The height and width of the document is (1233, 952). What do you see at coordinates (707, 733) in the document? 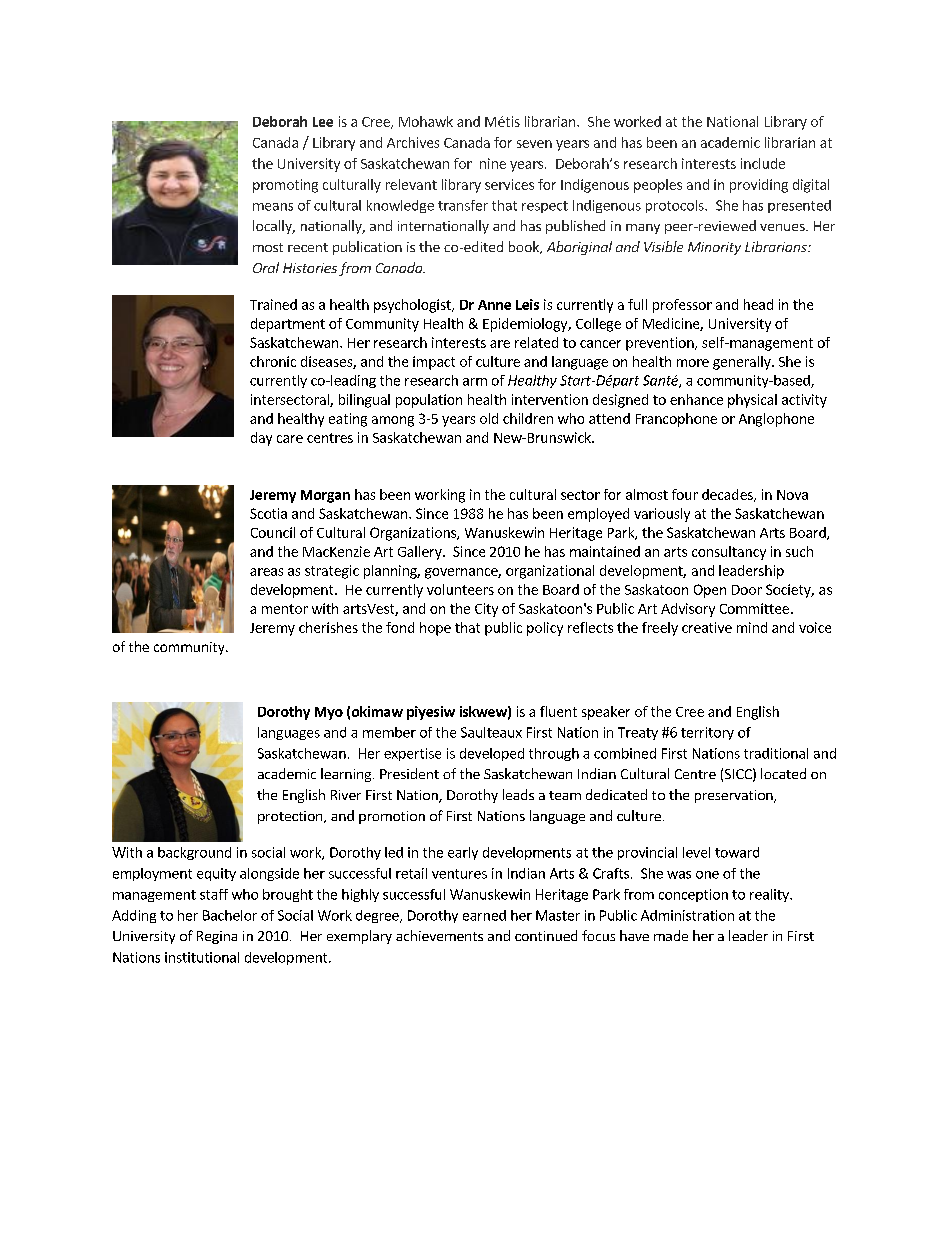
I see `territory` at bounding box center [707, 733].
